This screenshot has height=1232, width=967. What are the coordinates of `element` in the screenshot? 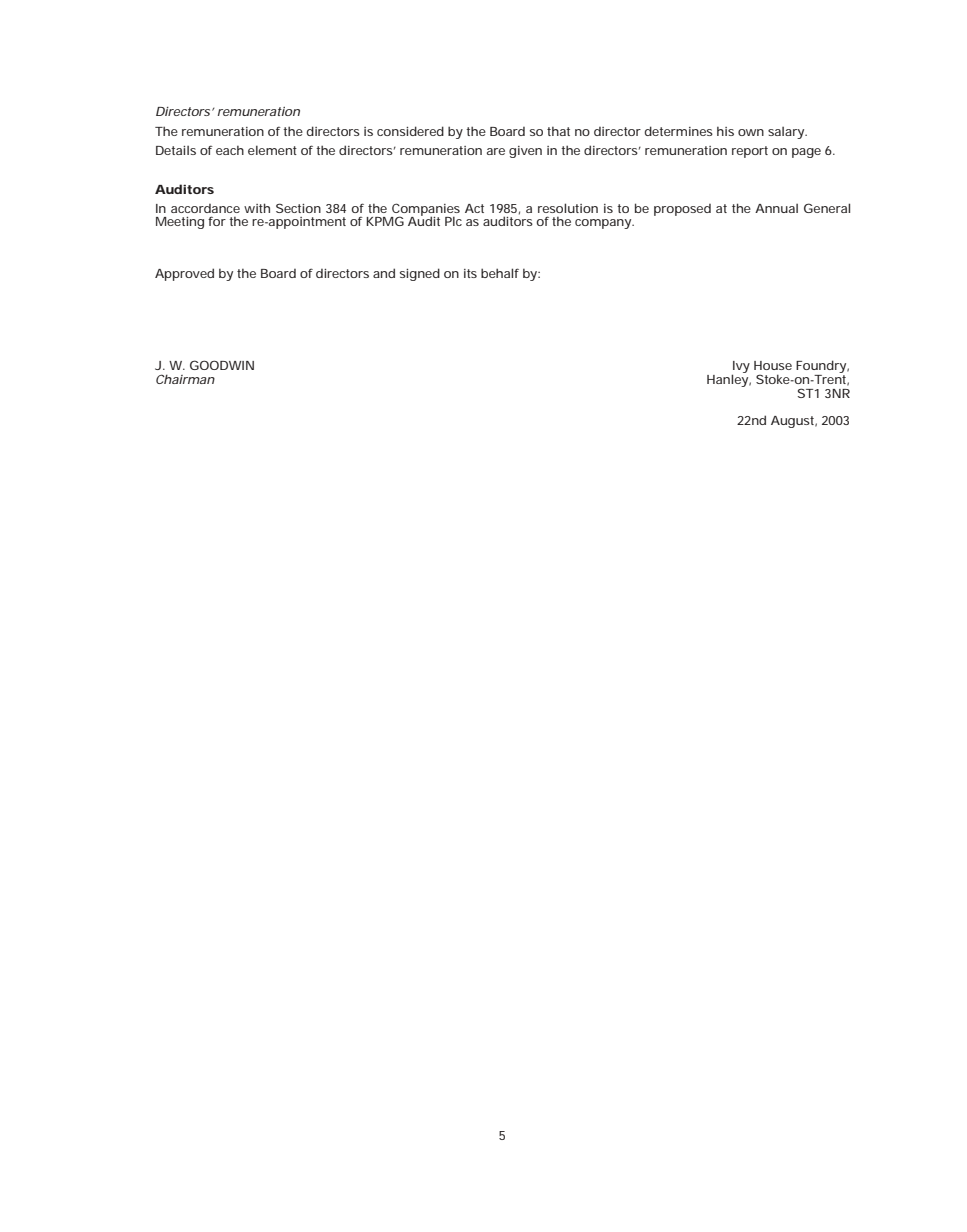 It's located at (272, 150).
